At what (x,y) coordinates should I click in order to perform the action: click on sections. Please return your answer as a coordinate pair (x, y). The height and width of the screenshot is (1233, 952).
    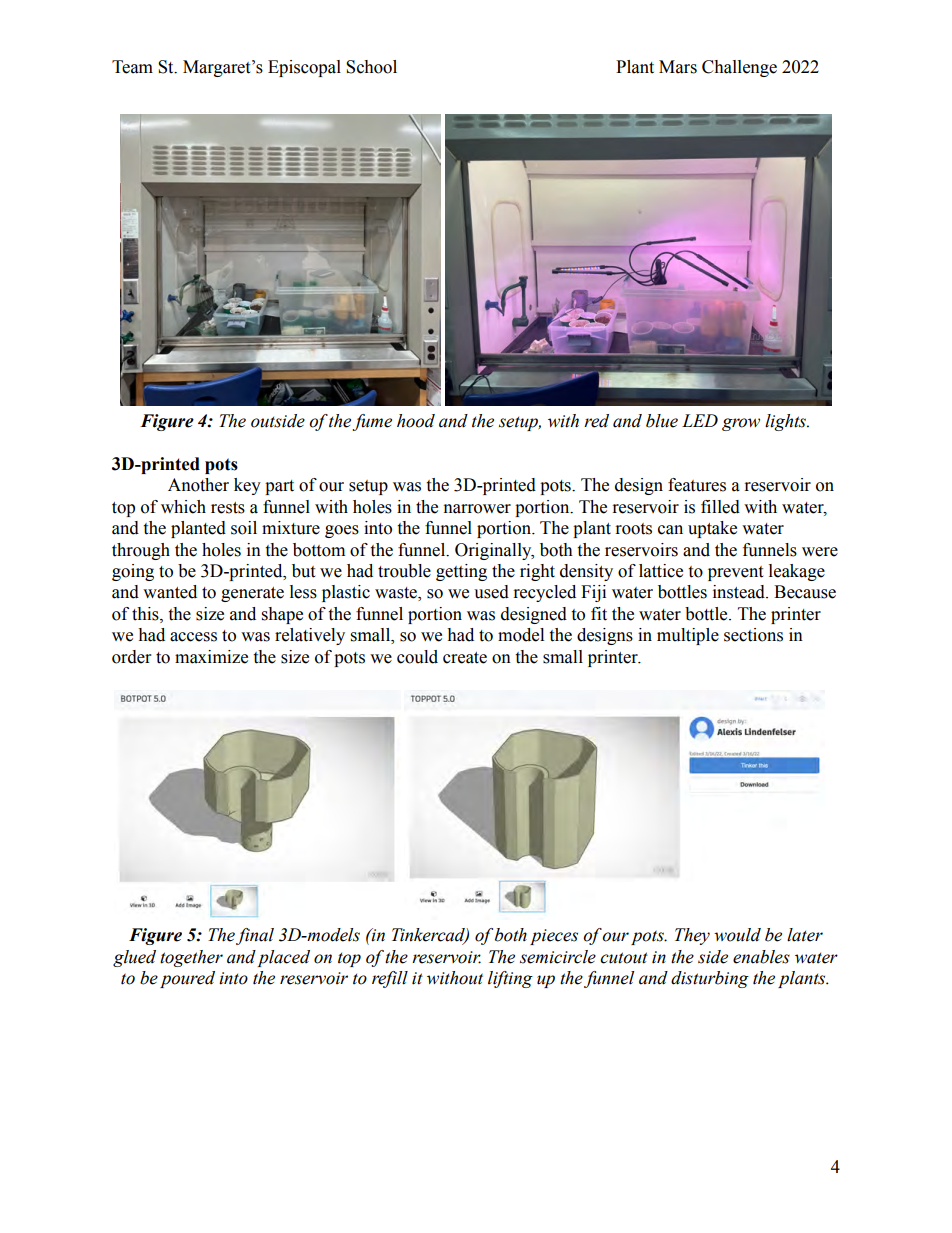
    Looking at the image, I should click on (753, 635).
